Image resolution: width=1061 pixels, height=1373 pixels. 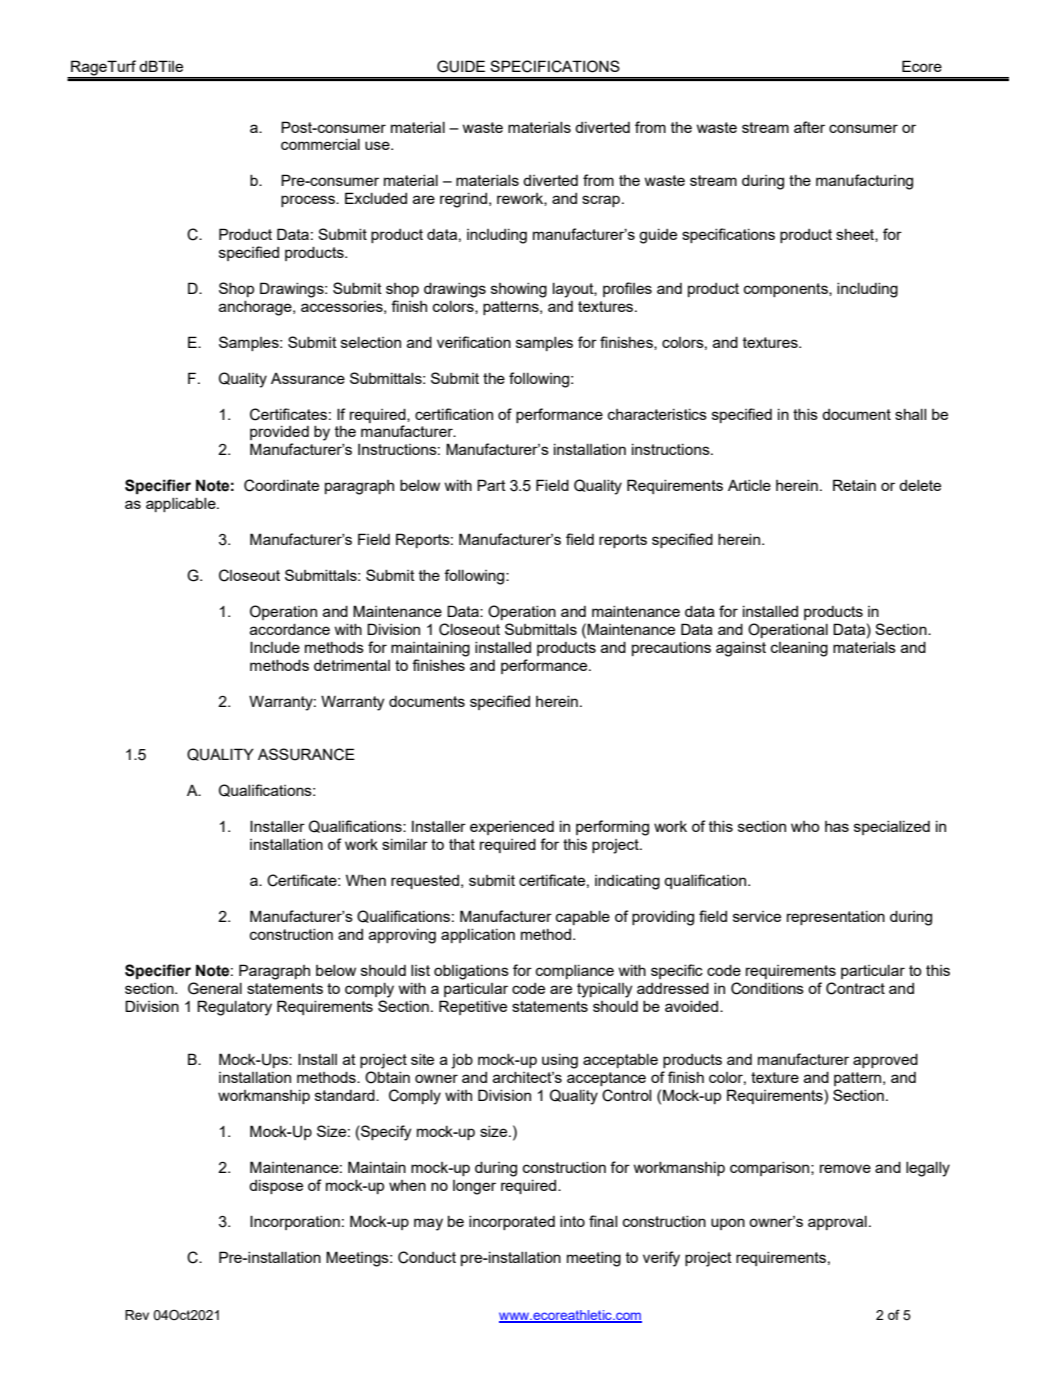 I want to click on experienced, so click(x=512, y=828).
